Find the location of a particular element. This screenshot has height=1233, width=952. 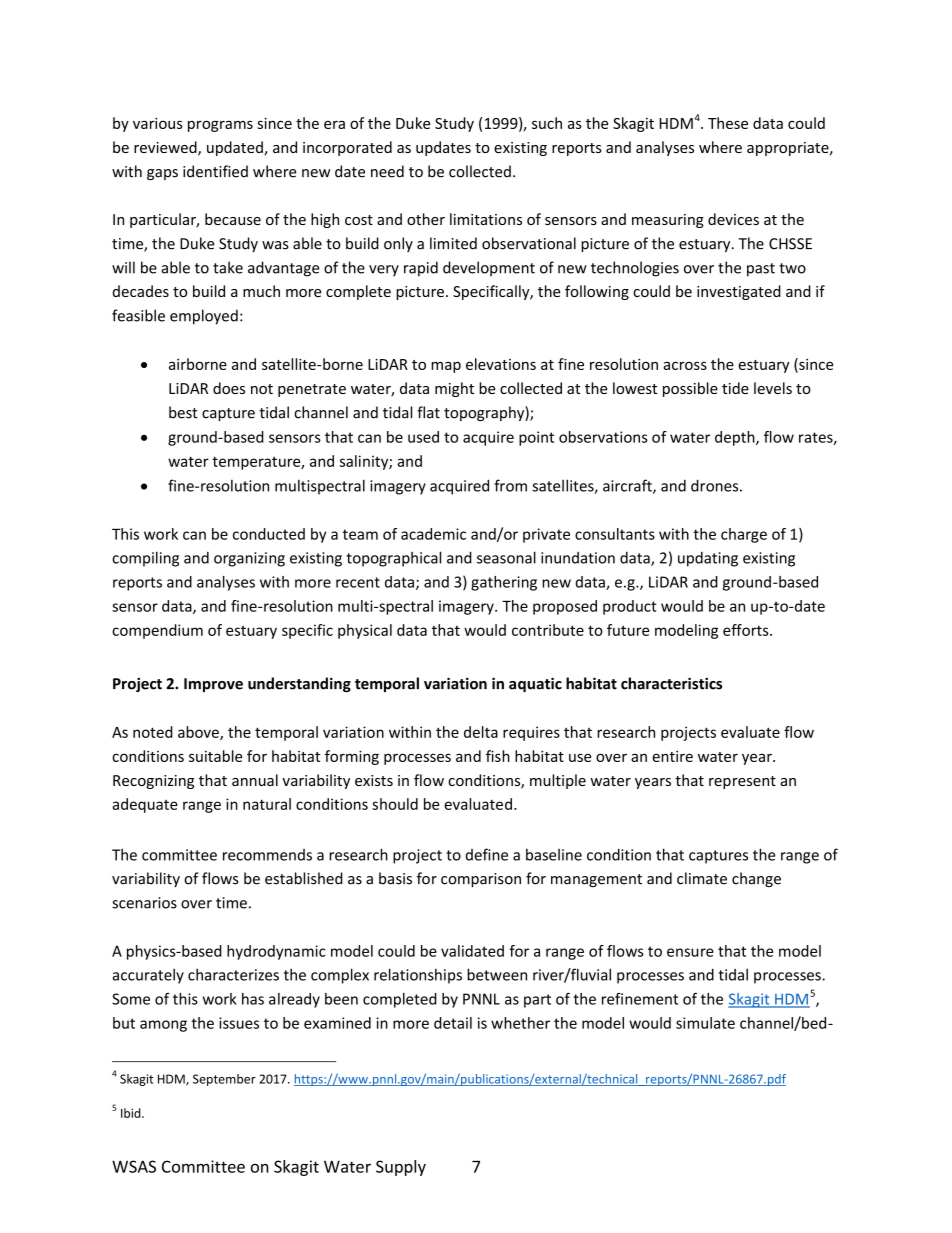

above is located at coordinates (199, 733).
